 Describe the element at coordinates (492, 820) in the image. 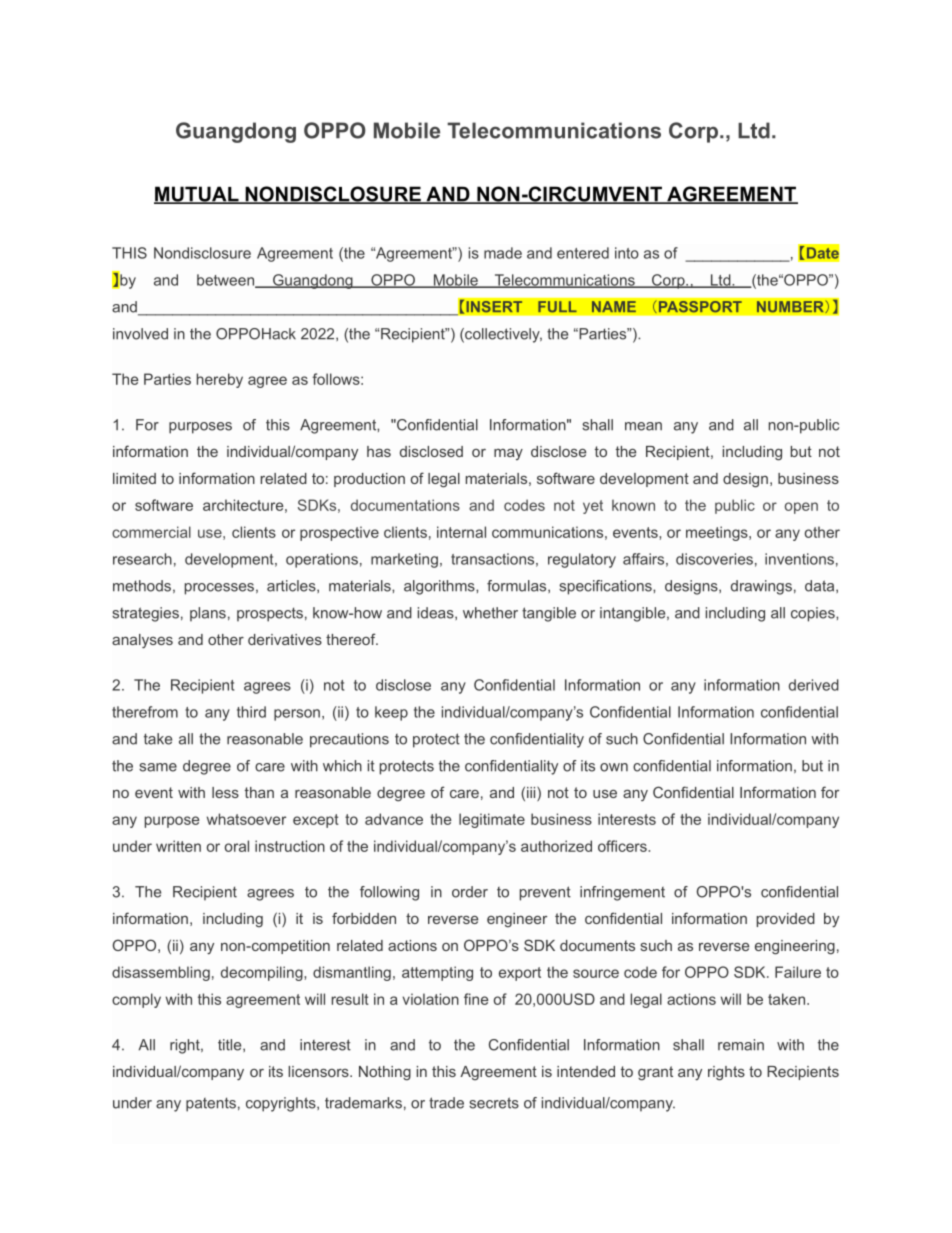

I see `legitimate` at that location.
